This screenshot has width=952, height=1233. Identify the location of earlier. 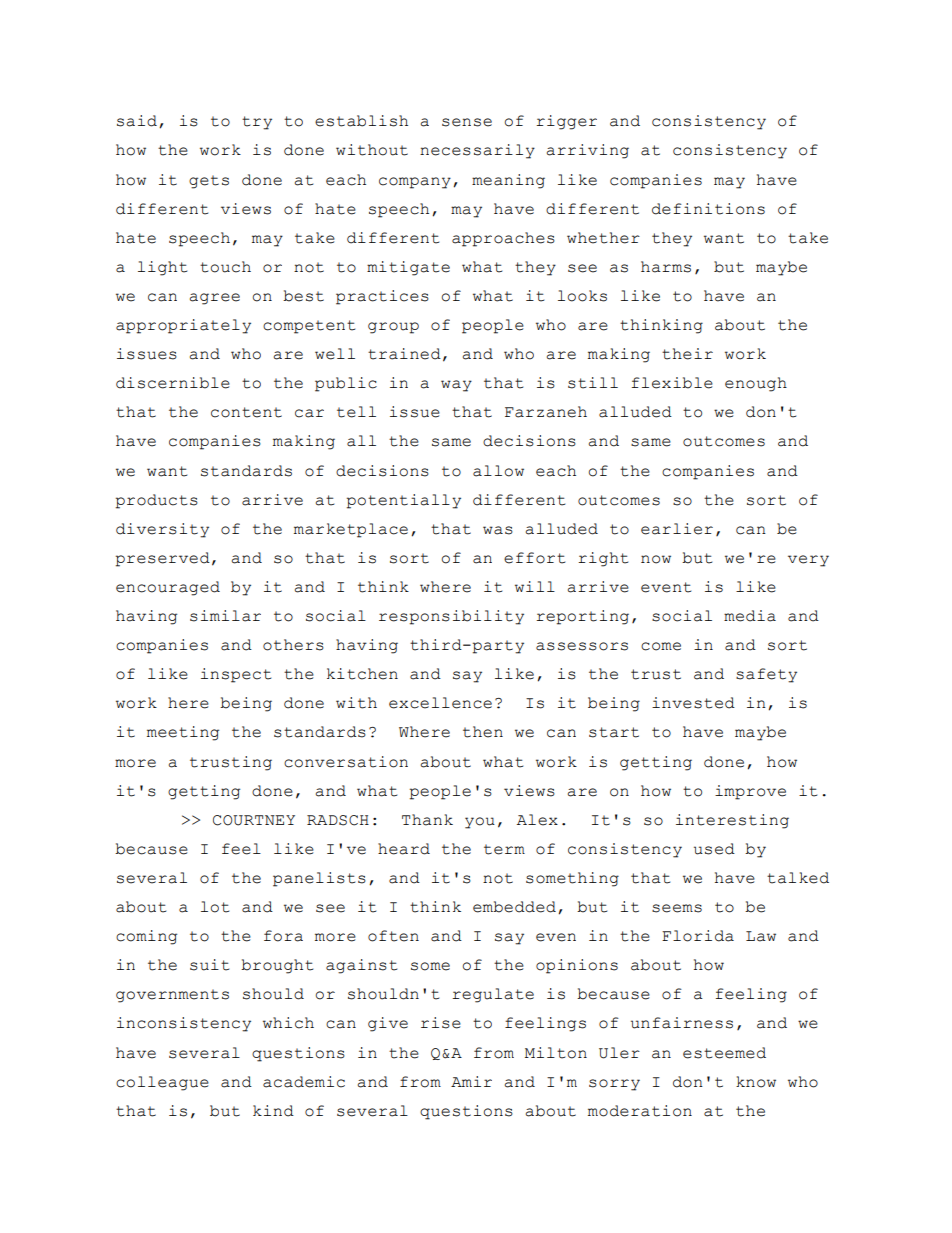
(677, 529).
